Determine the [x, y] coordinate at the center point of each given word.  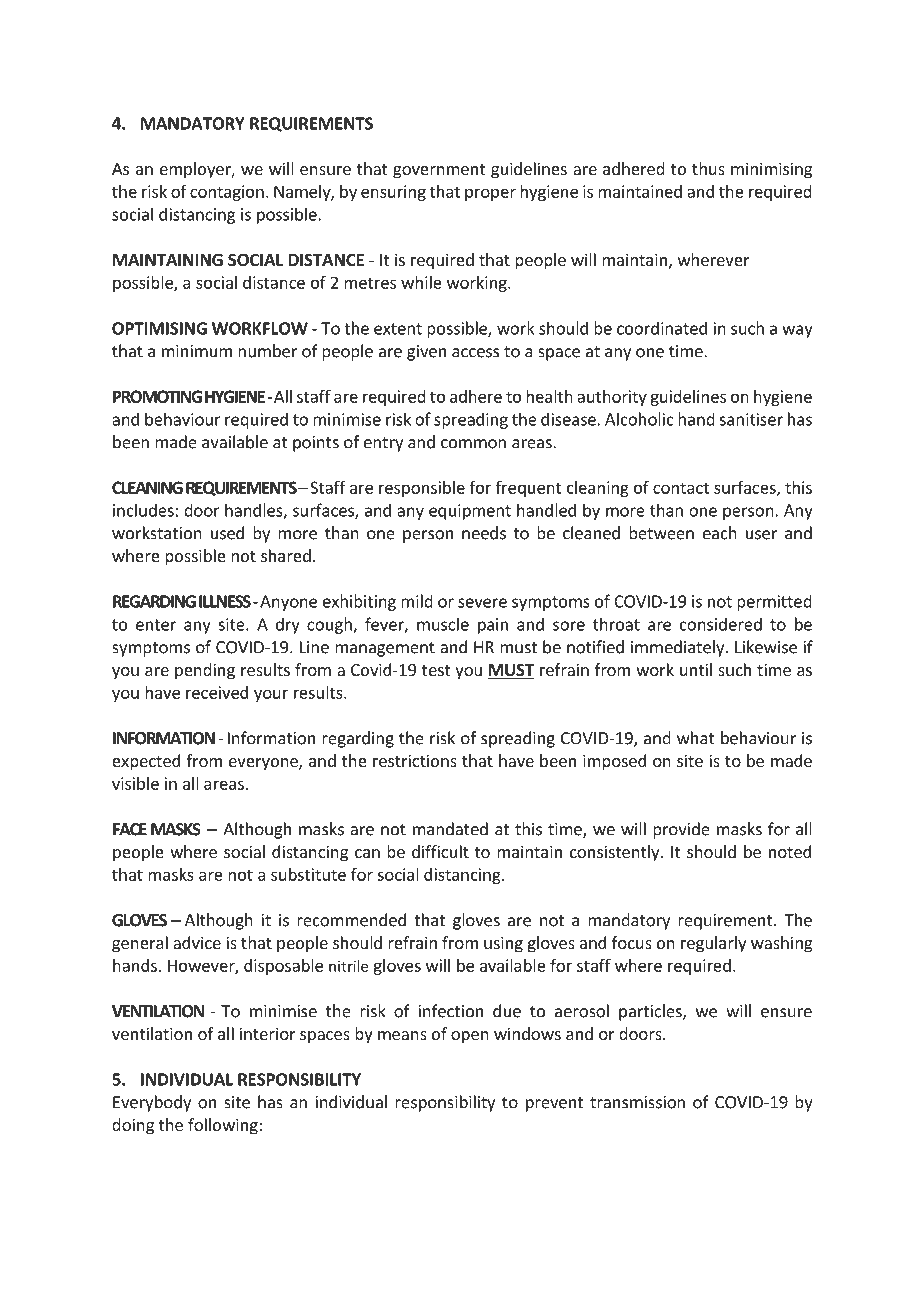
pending [205, 671]
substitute [308, 874]
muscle [443, 624]
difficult [440, 851]
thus [708, 168]
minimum [197, 351]
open [470, 1037]
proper [490, 194]
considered [721, 624]
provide [681, 830]
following [223, 1126]
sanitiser [751, 419]
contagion [227, 193]
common [473, 444]
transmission [637, 1102]
